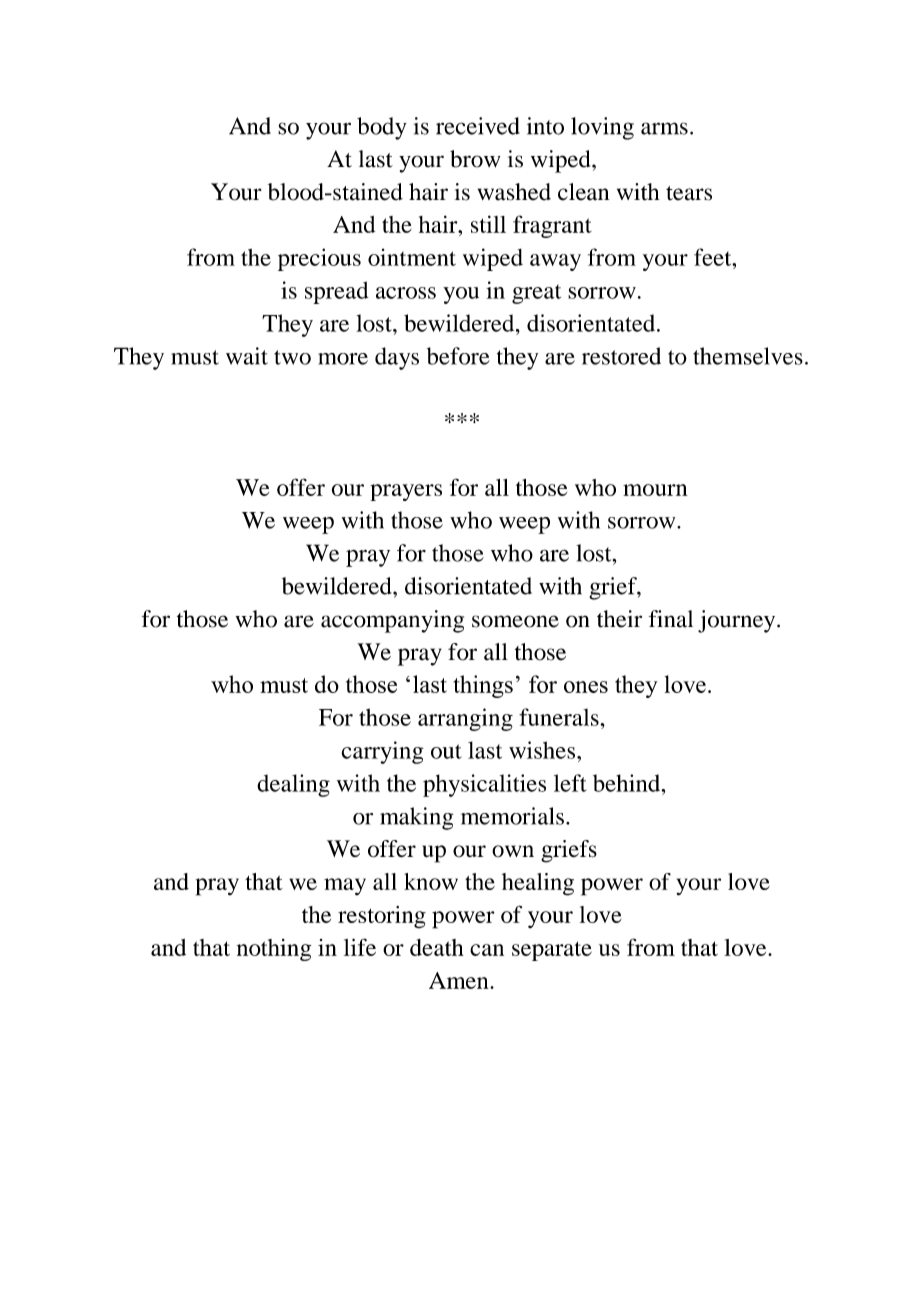 The height and width of the screenshot is (1307, 924). What do you see at coordinates (671, 619) in the screenshot?
I see `final` at bounding box center [671, 619].
